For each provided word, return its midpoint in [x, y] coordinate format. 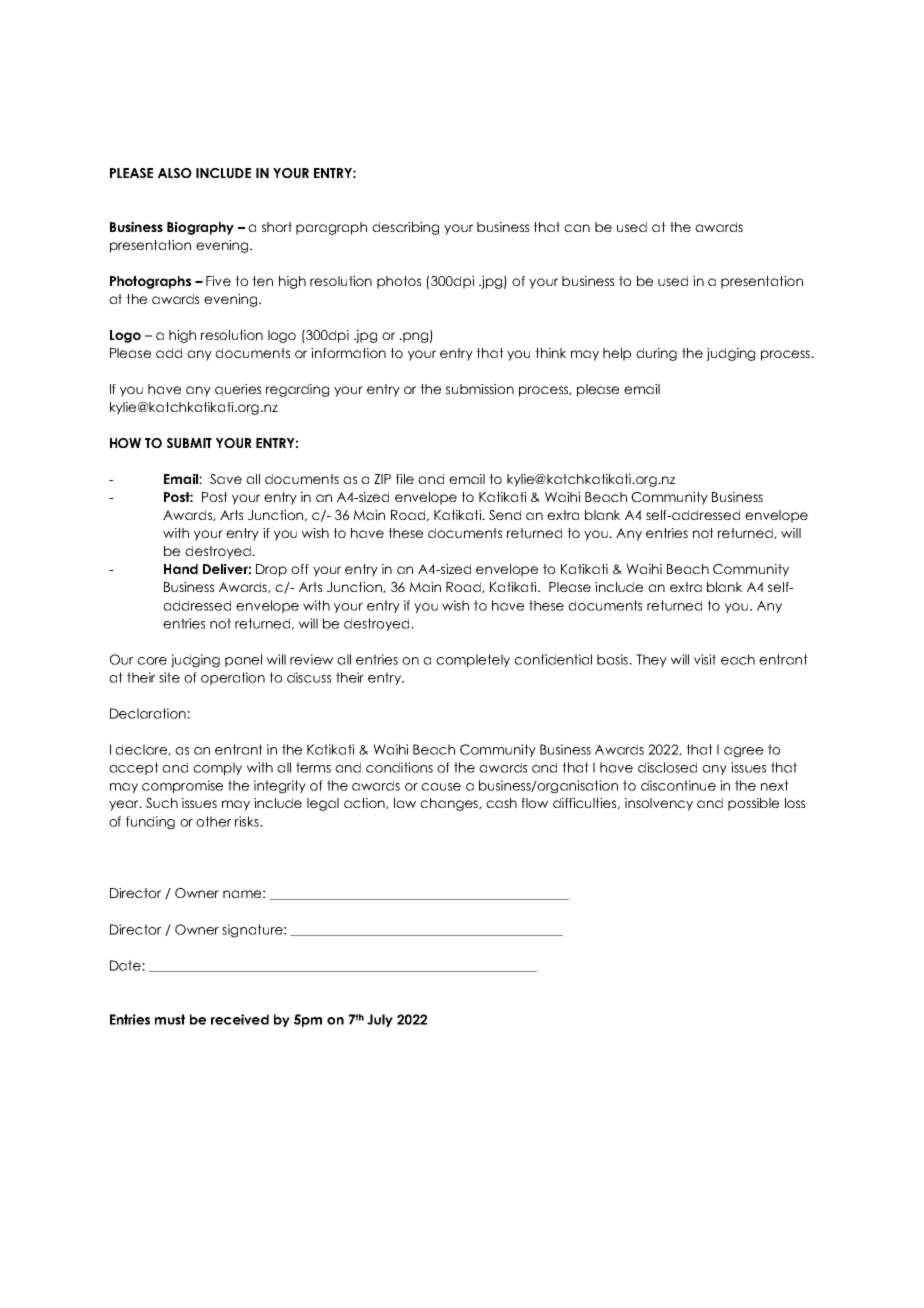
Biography [200, 228]
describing [405, 228]
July [380, 1020]
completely [473, 660]
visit [705, 659]
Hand [181, 569]
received [240, 1019]
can [577, 228]
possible [753, 804]
